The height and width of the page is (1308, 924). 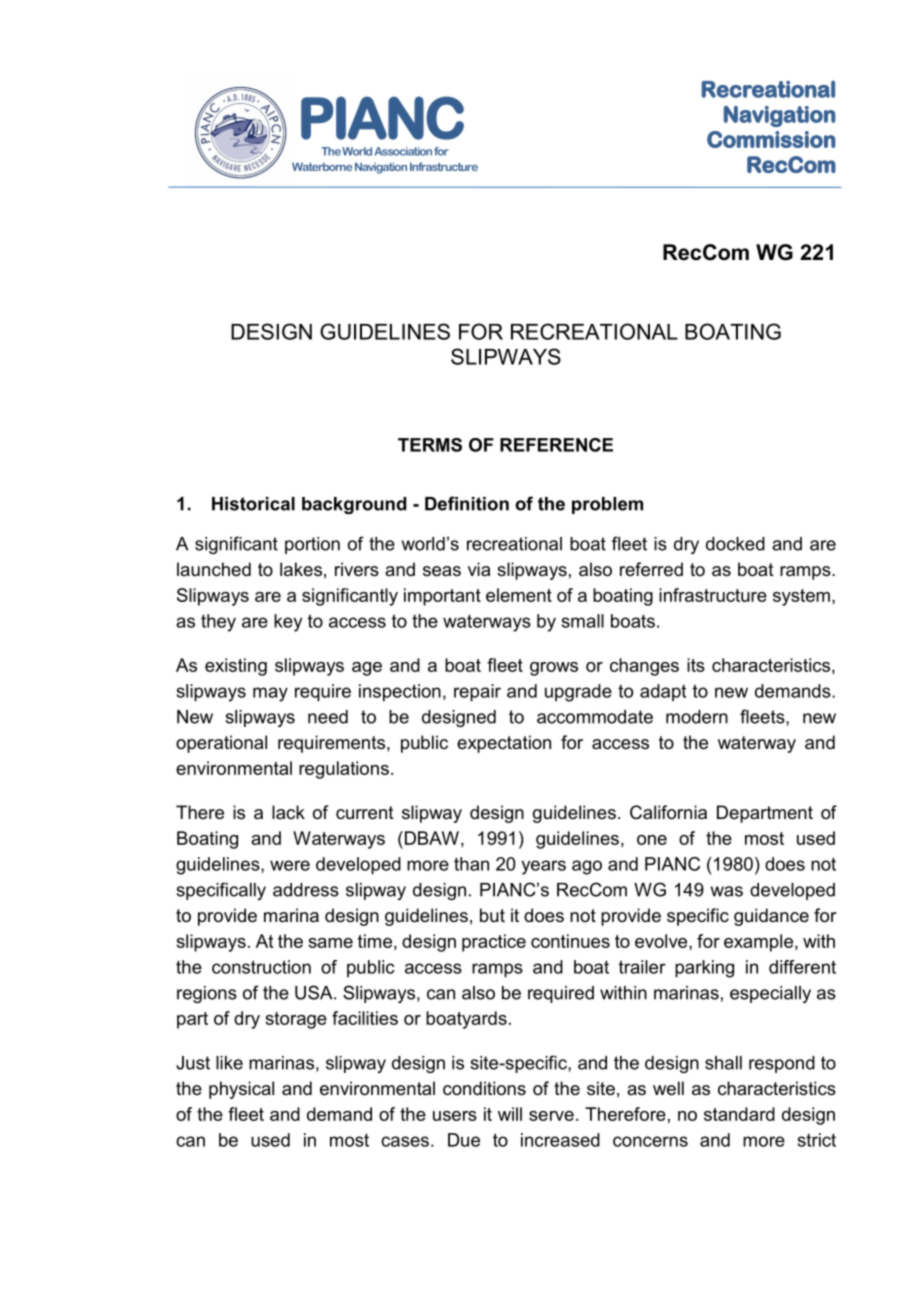 What do you see at coordinates (510, 1114) in the page?
I see `will` at bounding box center [510, 1114].
